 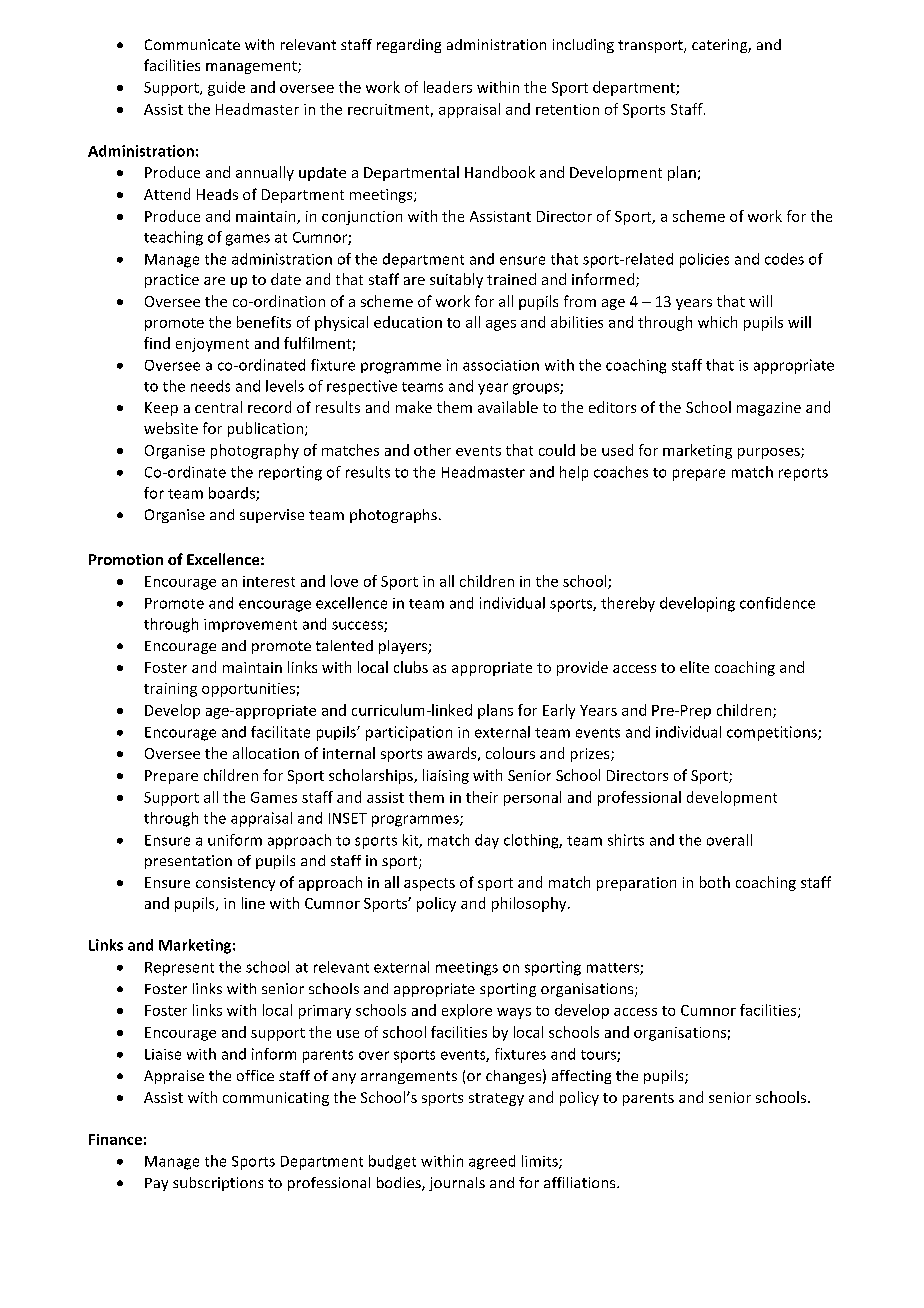 What do you see at coordinates (581, 1182) in the image?
I see `affiliations` at bounding box center [581, 1182].
